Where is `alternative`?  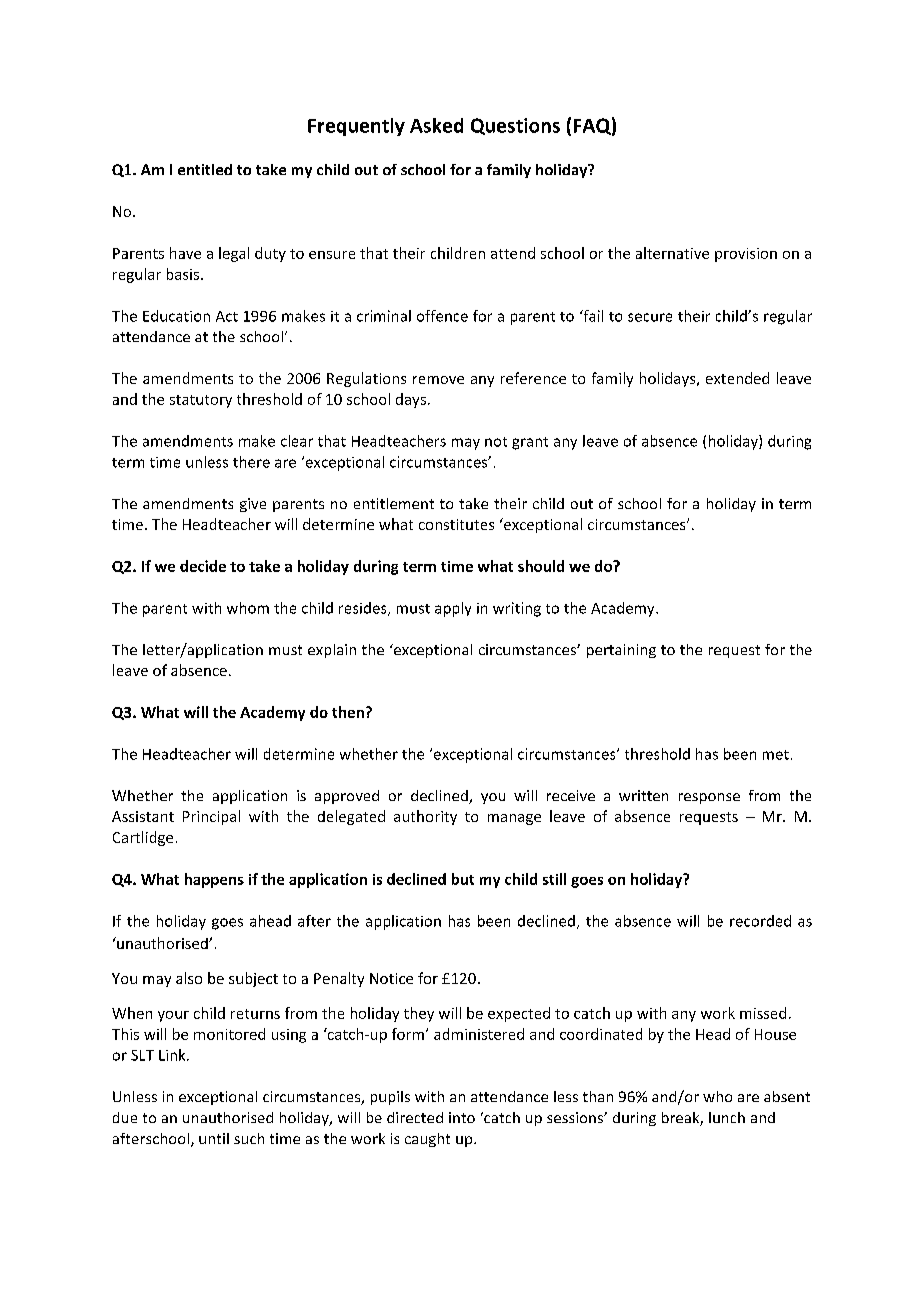 alternative is located at coordinates (672, 253).
